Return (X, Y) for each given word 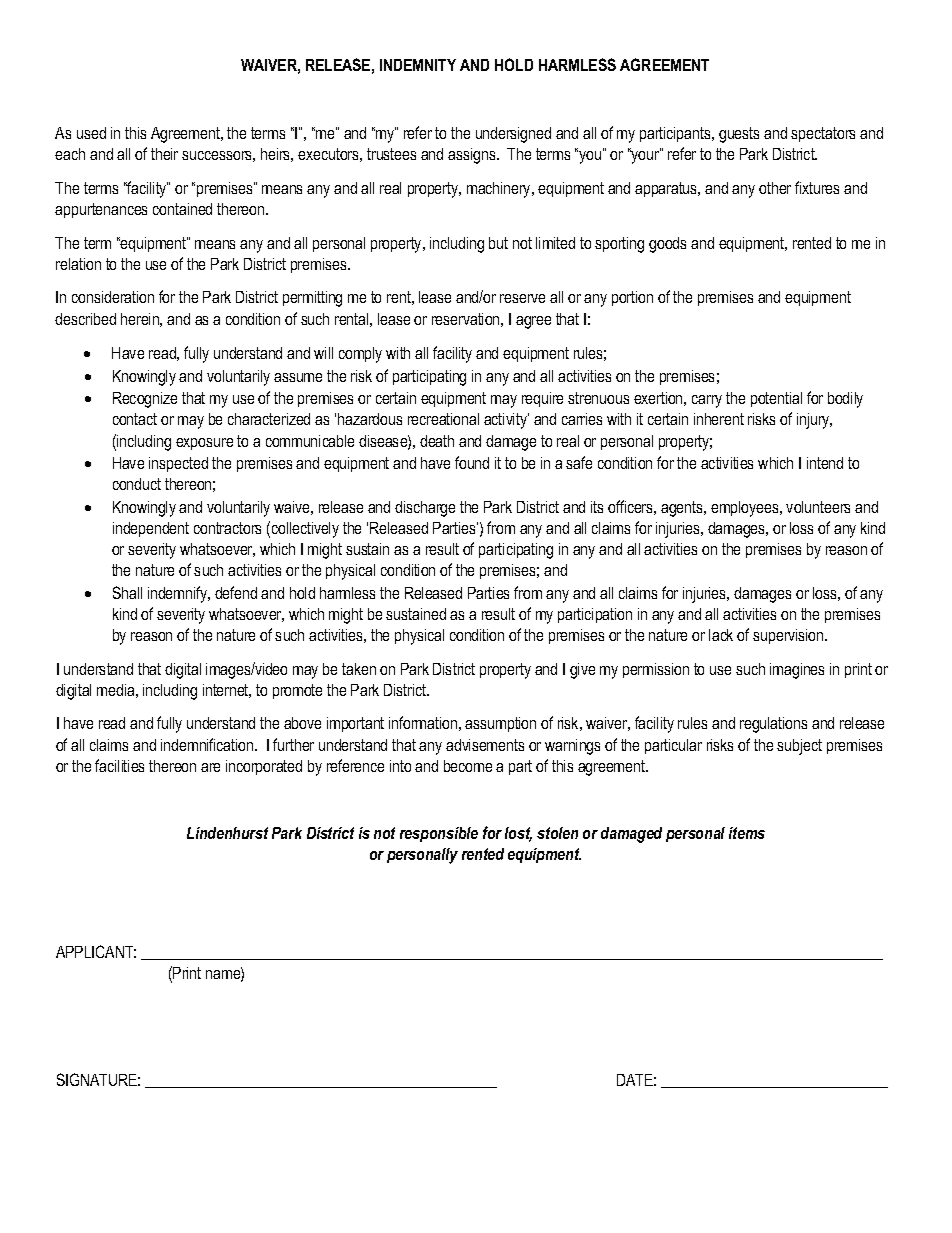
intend (825, 463)
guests (739, 135)
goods (667, 245)
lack (721, 635)
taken (359, 669)
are (210, 767)
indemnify (179, 594)
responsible (439, 834)
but (498, 243)
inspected (178, 464)
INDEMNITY (418, 65)
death (437, 441)
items (747, 833)
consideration (113, 297)
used (91, 133)
